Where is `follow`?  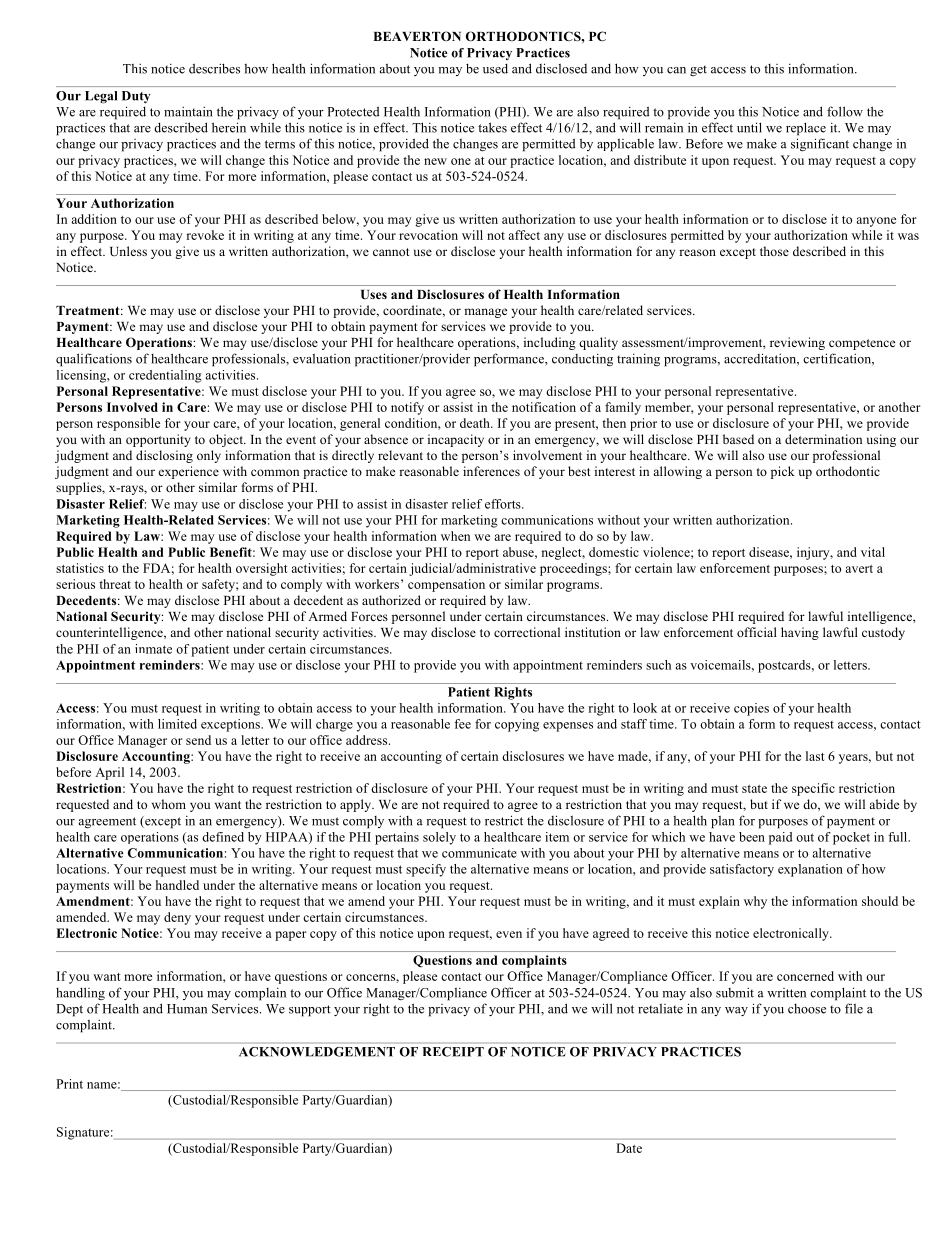 follow is located at coordinates (845, 111).
